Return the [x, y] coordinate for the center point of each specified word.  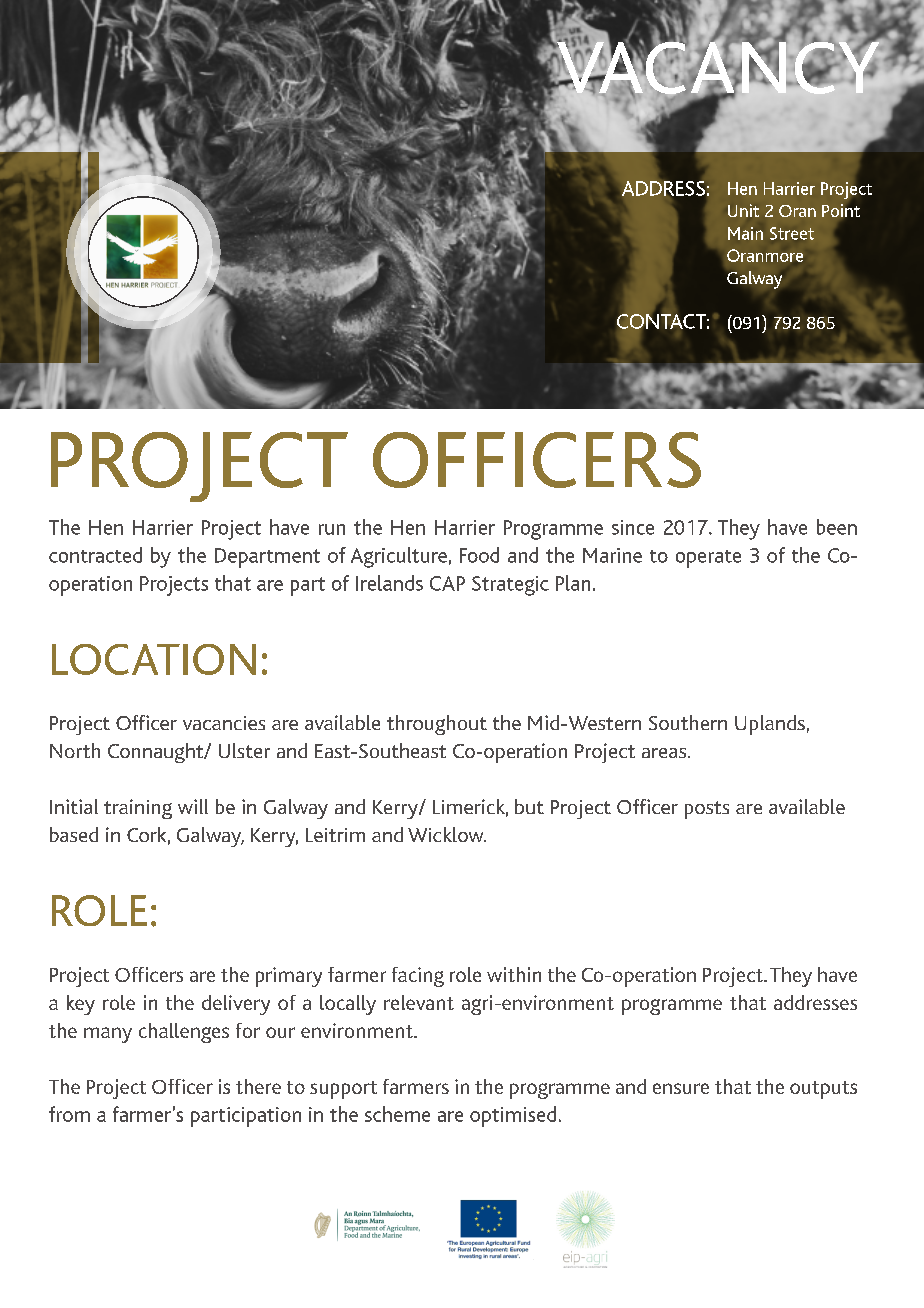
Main [745, 233]
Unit [743, 210]
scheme [397, 1114]
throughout [437, 725]
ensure [681, 1088]
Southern [688, 722]
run [332, 529]
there [258, 1086]
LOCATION [154, 659]
